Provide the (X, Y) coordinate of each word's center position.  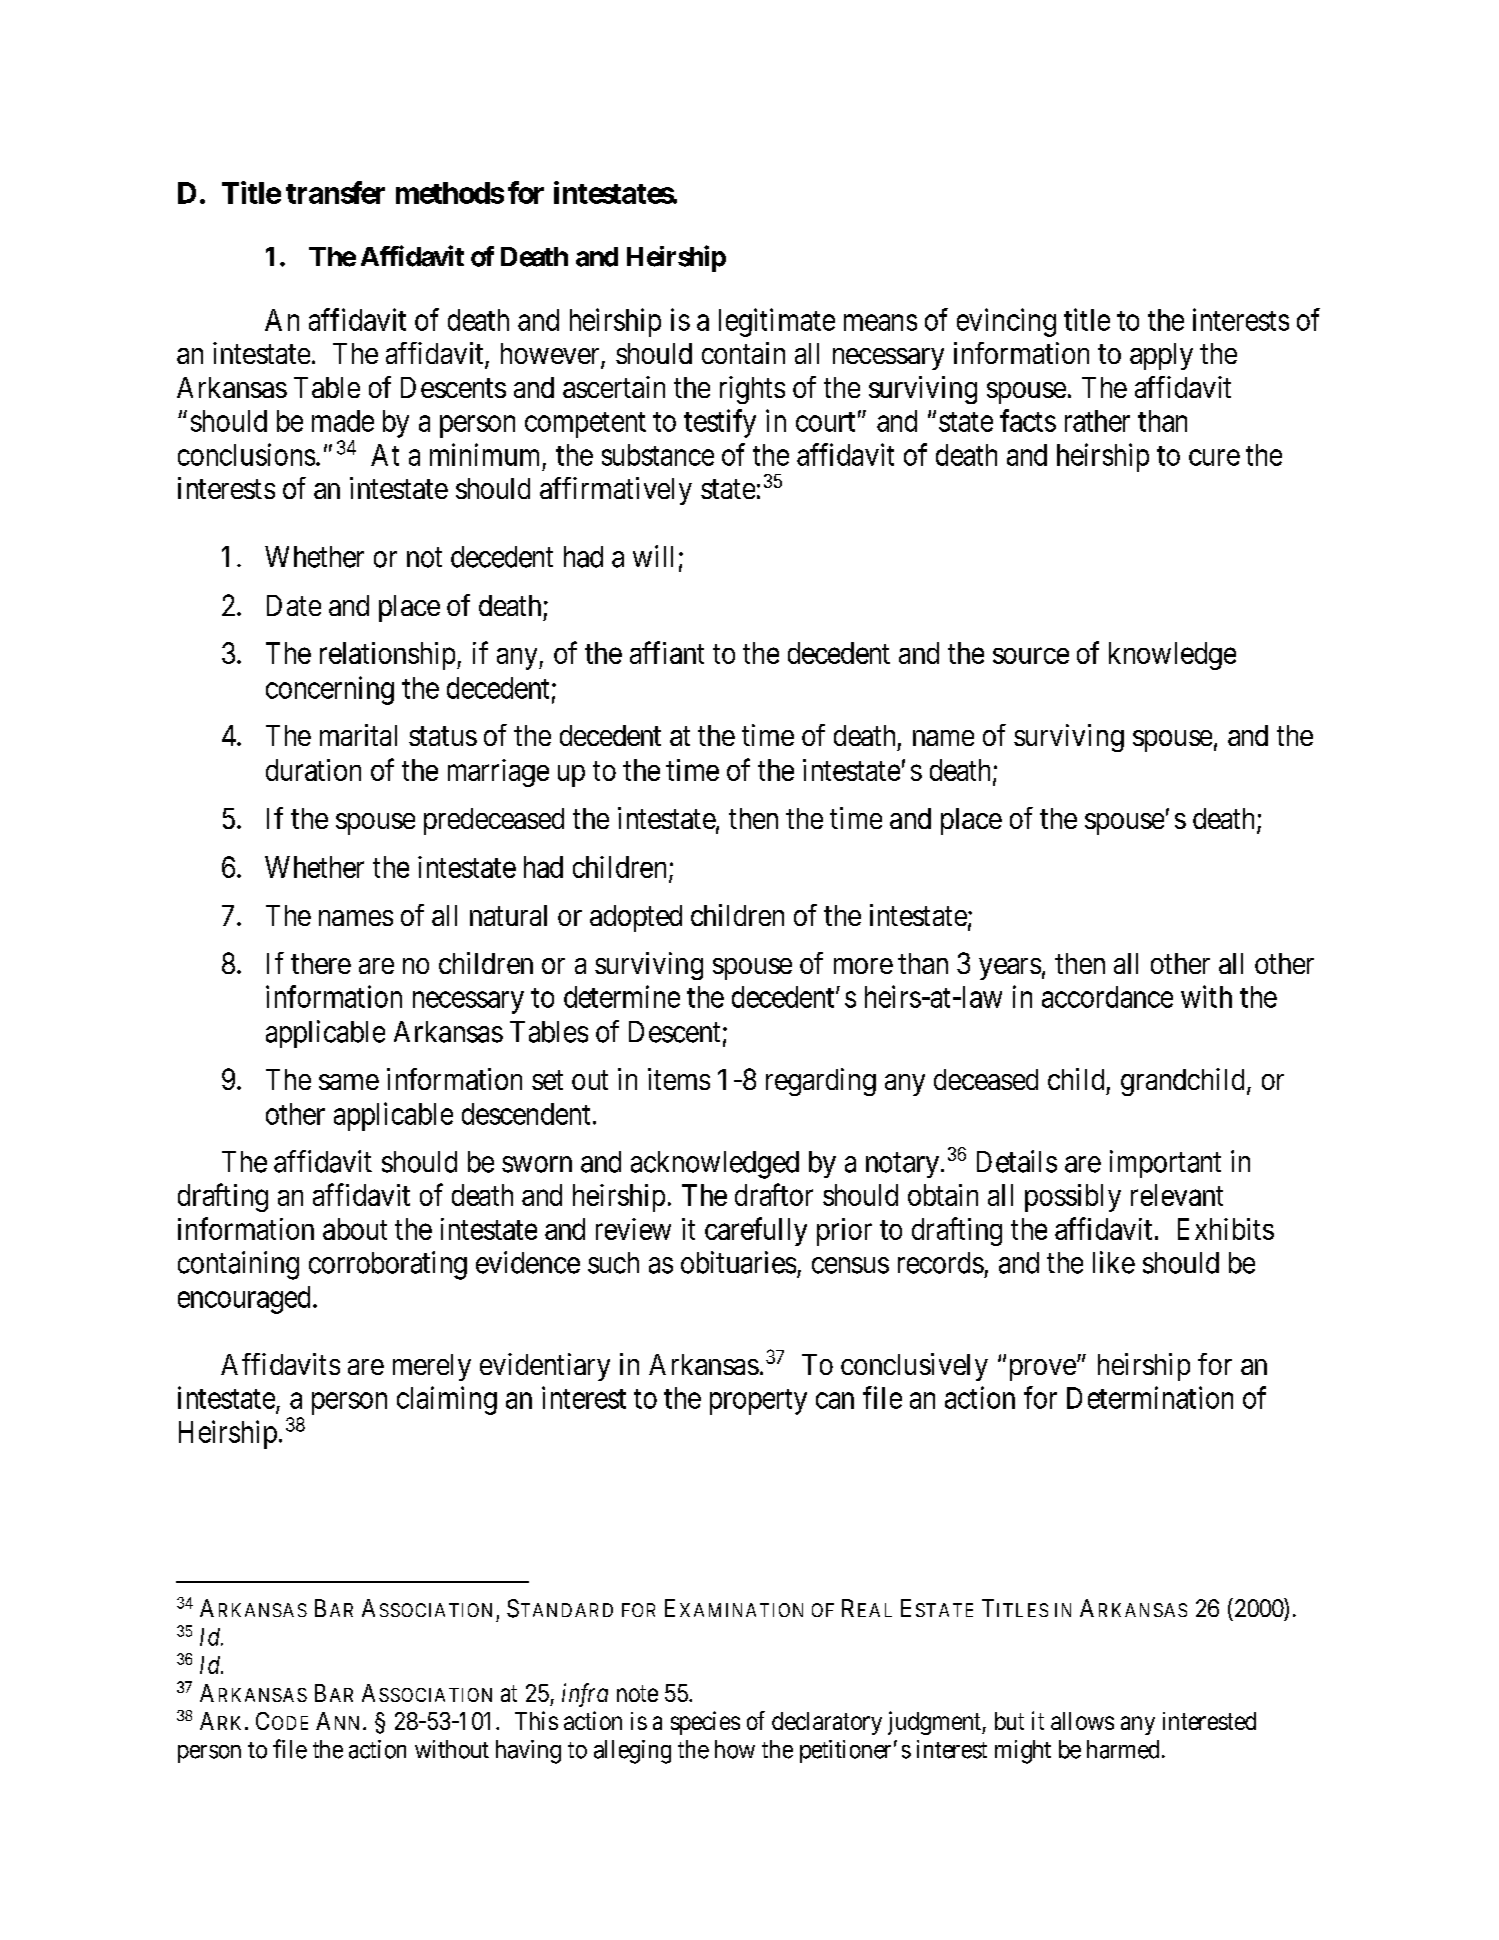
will (653, 556)
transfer (335, 192)
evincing (1006, 322)
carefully (756, 1231)
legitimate (777, 322)
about (355, 1229)
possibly (1073, 1198)
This (536, 1720)
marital (358, 735)
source (1031, 656)
